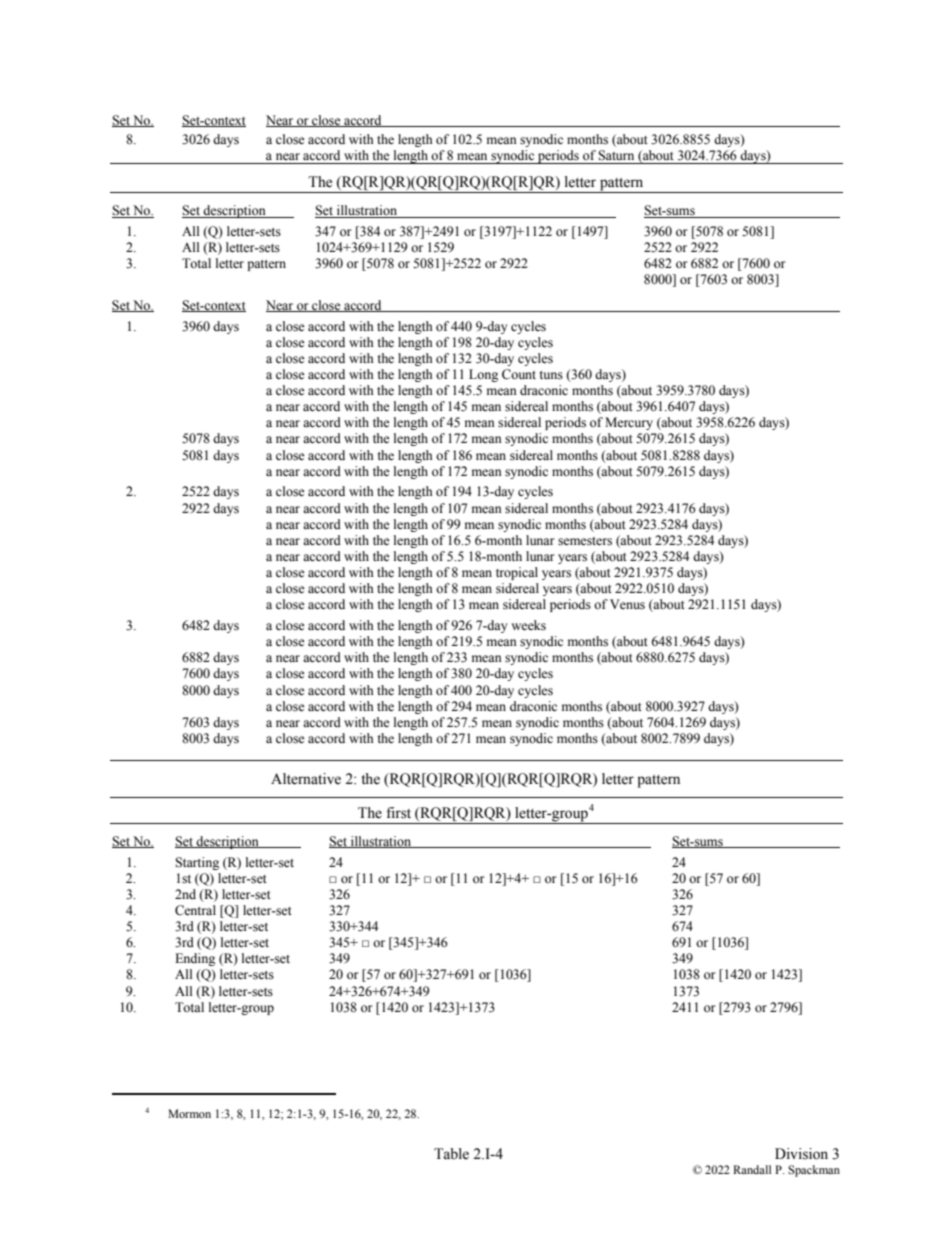 Image resolution: width=952 pixels, height=1233 pixels. I want to click on Central, so click(195, 910).
